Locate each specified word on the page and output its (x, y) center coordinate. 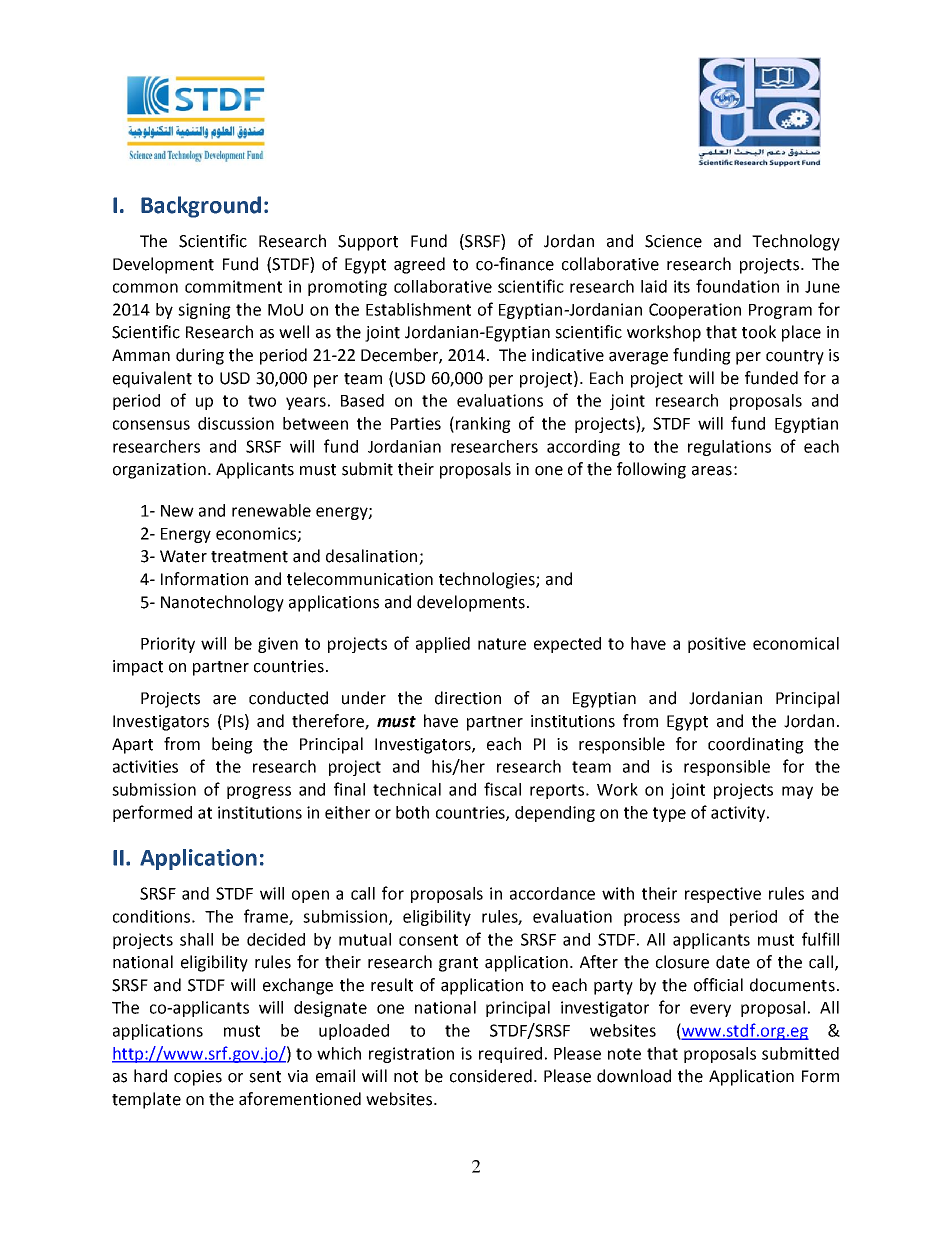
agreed (419, 265)
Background (201, 207)
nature (502, 644)
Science (673, 241)
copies (198, 1078)
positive (717, 645)
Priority (168, 645)
